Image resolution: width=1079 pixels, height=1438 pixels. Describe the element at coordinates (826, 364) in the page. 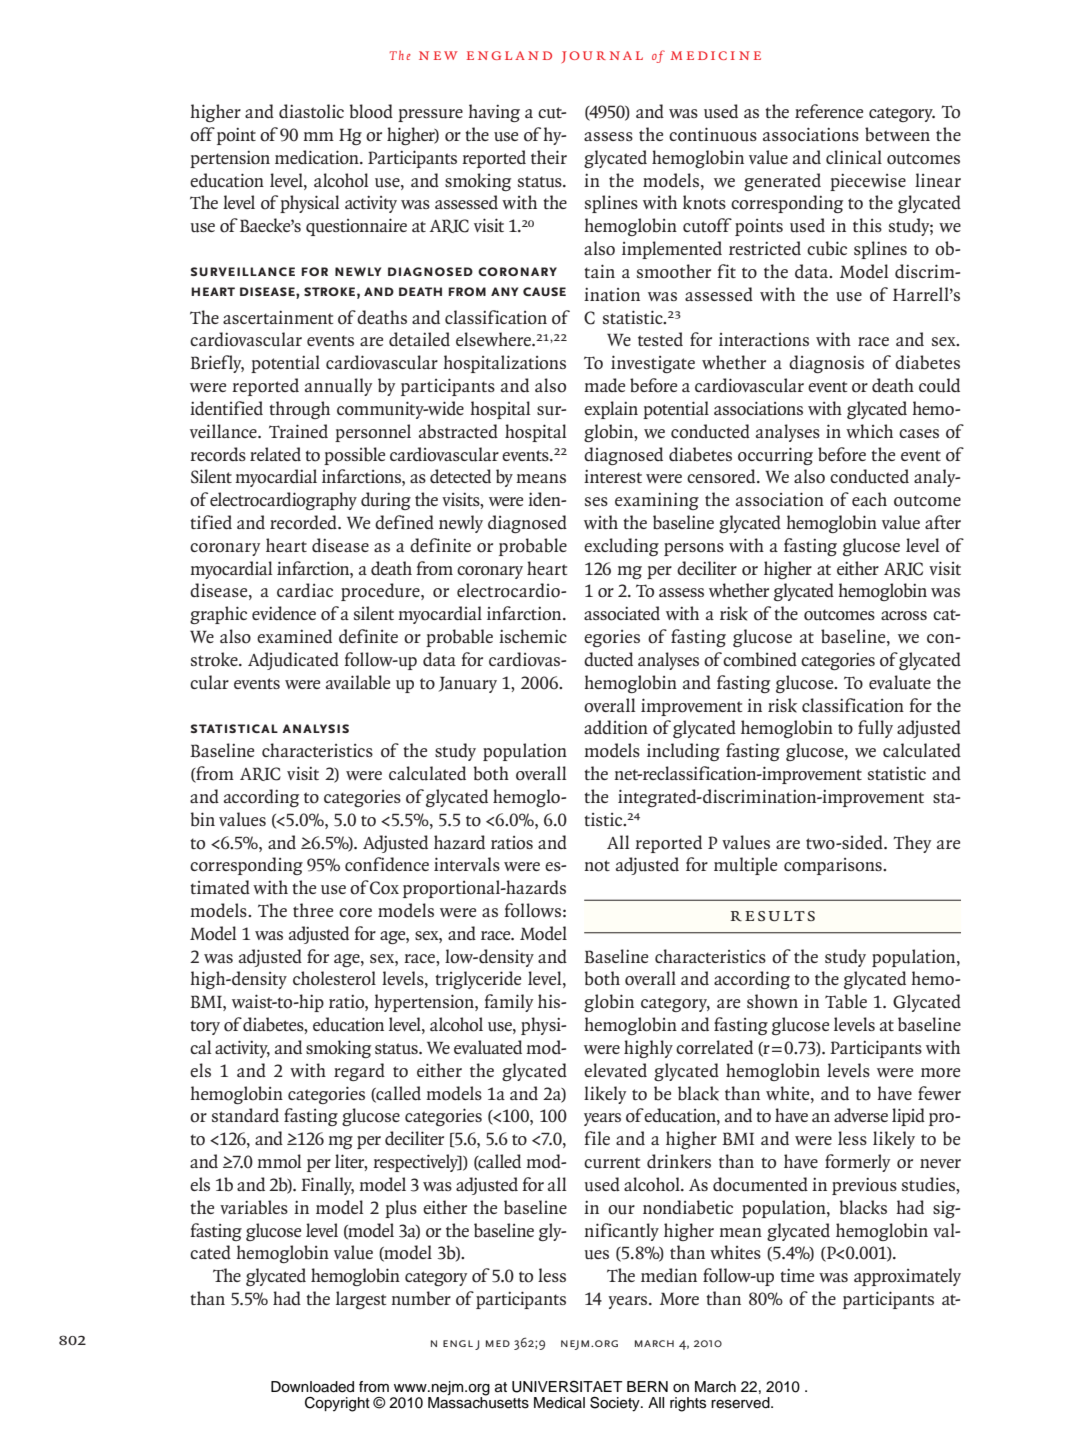

I see `diagnosis` at that location.
